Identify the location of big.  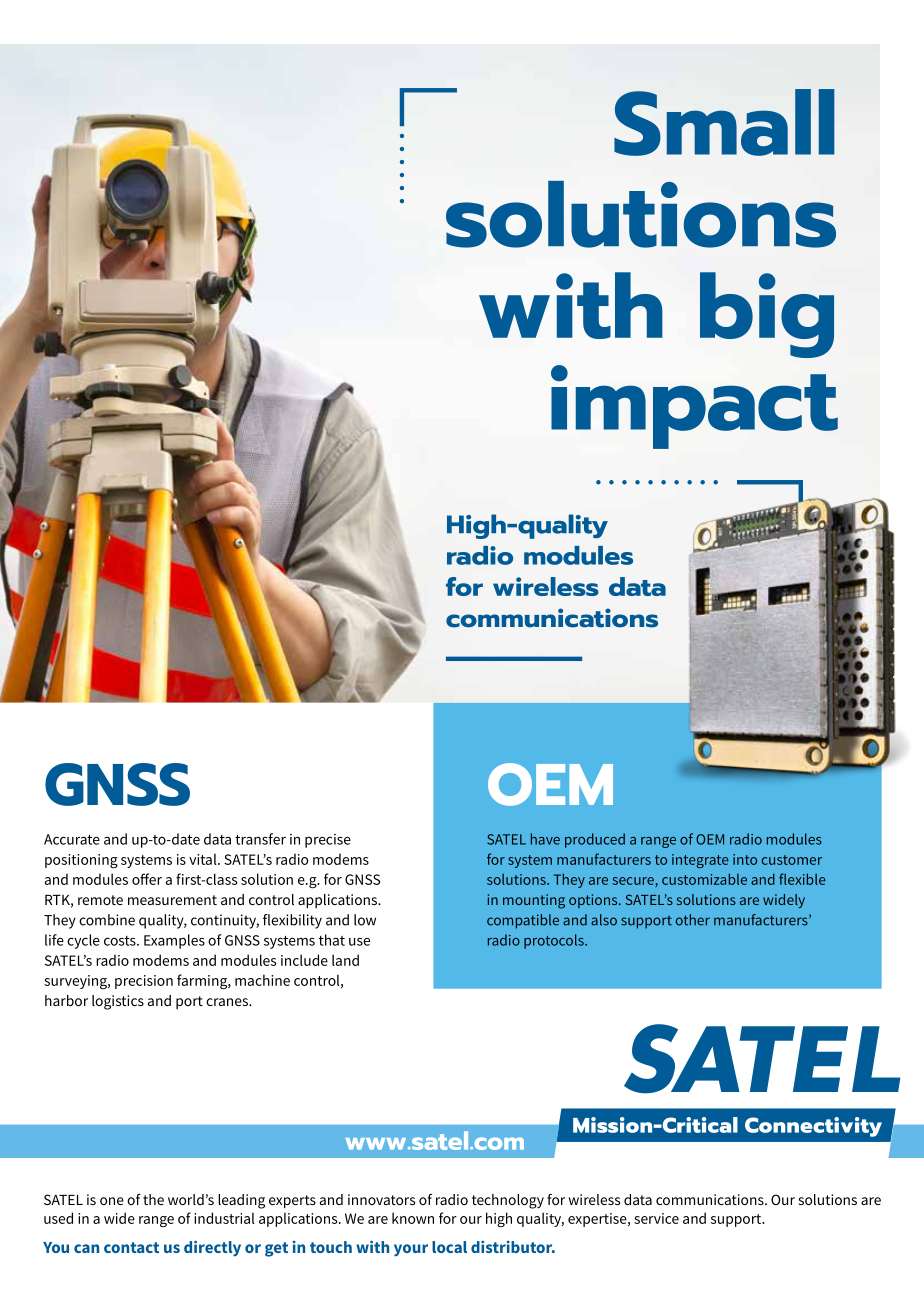
(767, 315).
